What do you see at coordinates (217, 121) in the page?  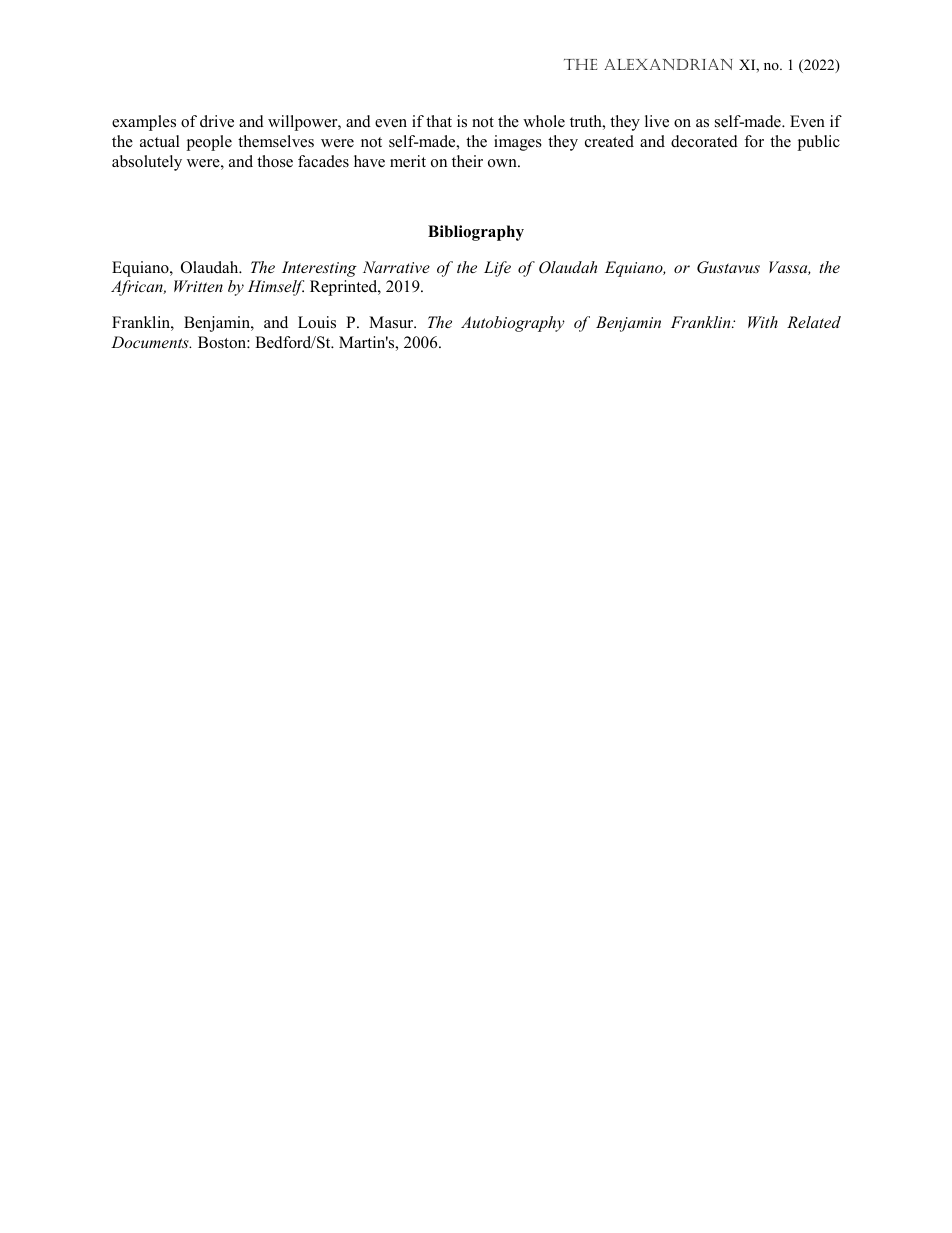 I see `drive` at bounding box center [217, 121].
